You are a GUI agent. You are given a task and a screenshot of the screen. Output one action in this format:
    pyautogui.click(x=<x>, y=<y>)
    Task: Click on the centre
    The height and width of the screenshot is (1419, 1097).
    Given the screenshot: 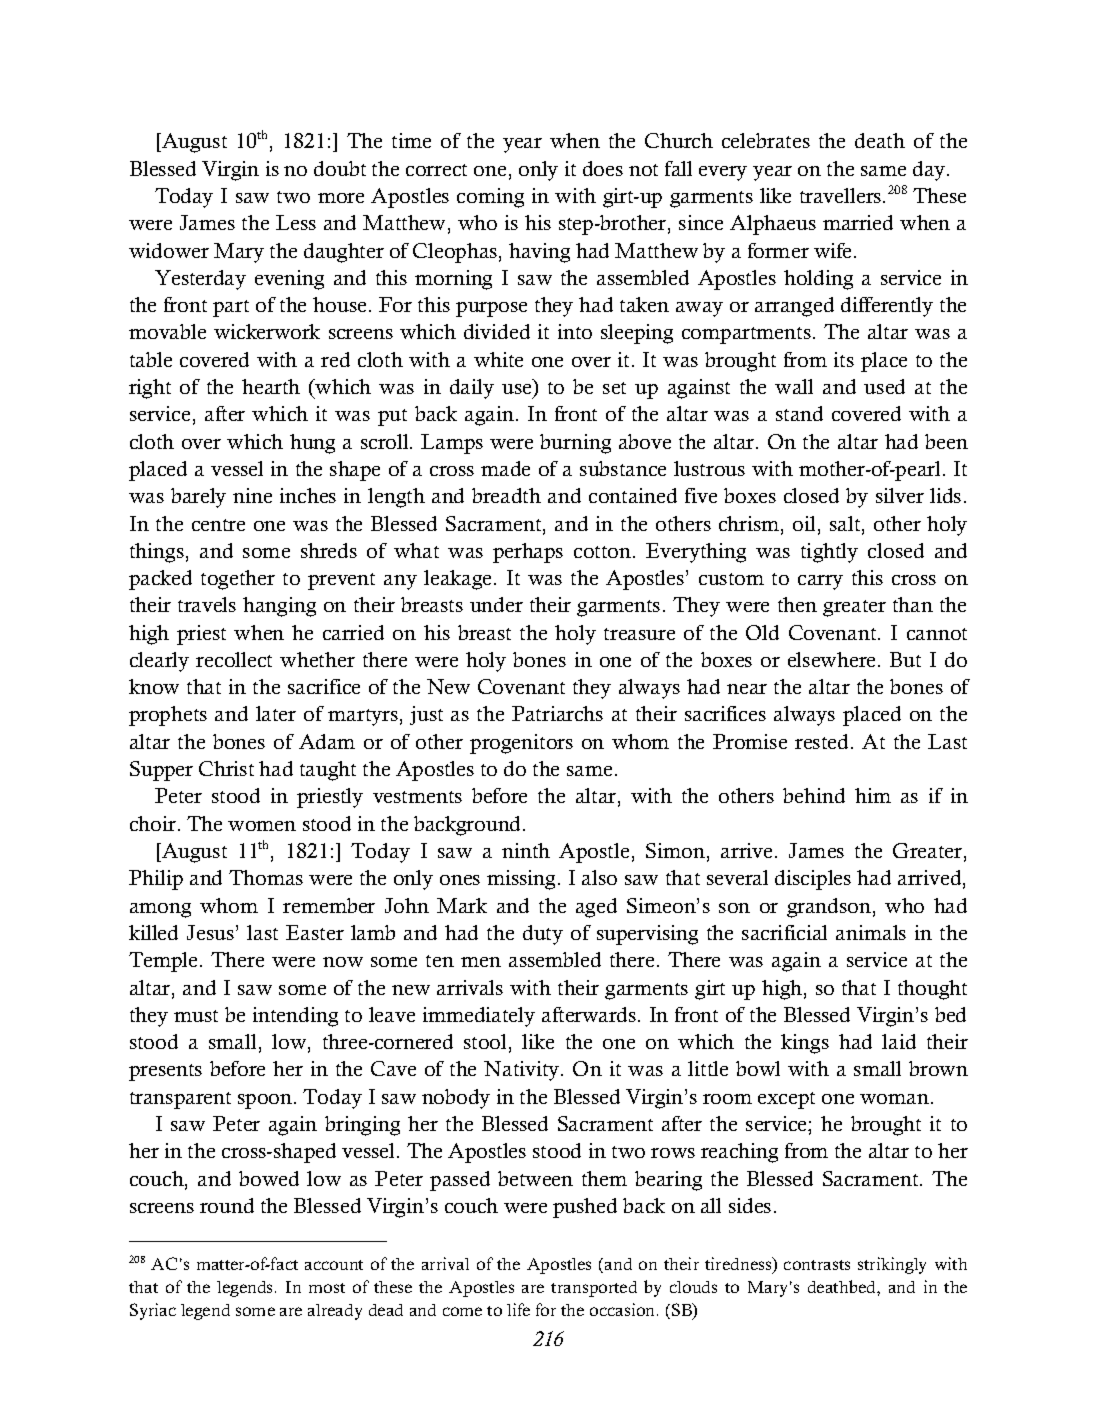 What is the action you would take?
    pyautogui.click(x=218, y=525)
